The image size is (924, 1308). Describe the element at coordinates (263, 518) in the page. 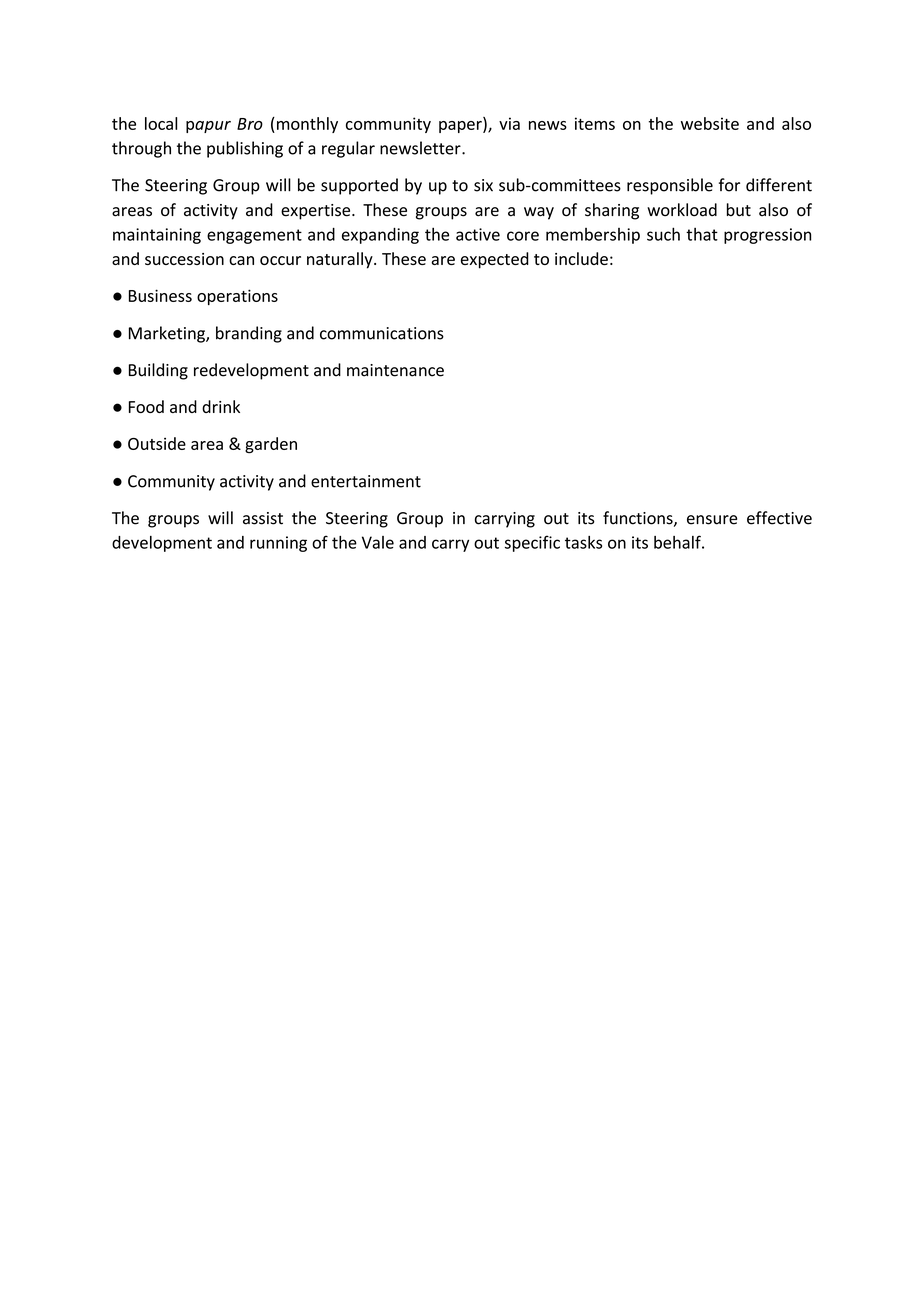

I see `assist` at that location.
